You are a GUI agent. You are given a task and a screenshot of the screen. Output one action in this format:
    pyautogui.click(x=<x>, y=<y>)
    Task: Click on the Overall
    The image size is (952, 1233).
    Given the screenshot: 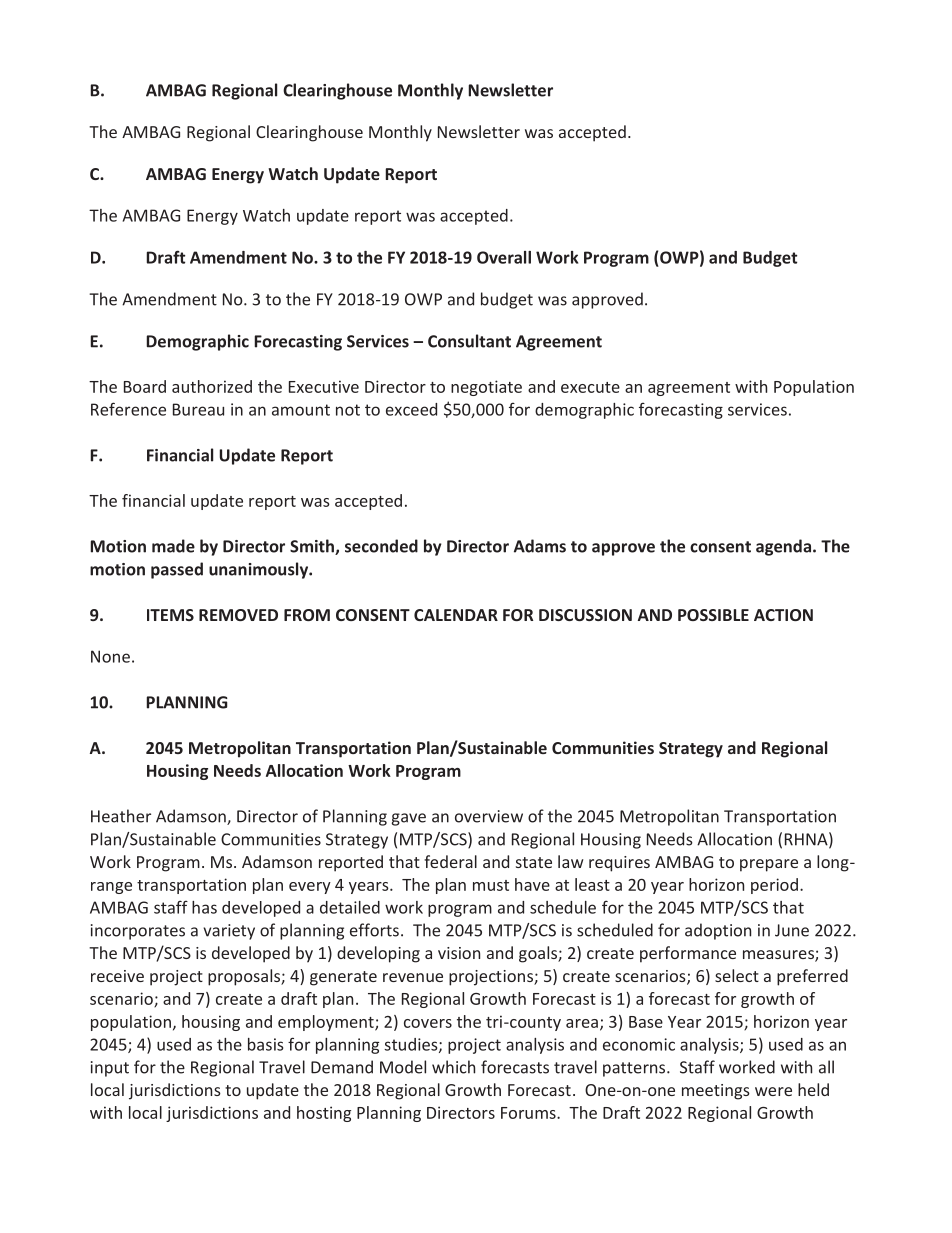 What is the action you would take?
    pyautogui.click(x=504, y=257)
